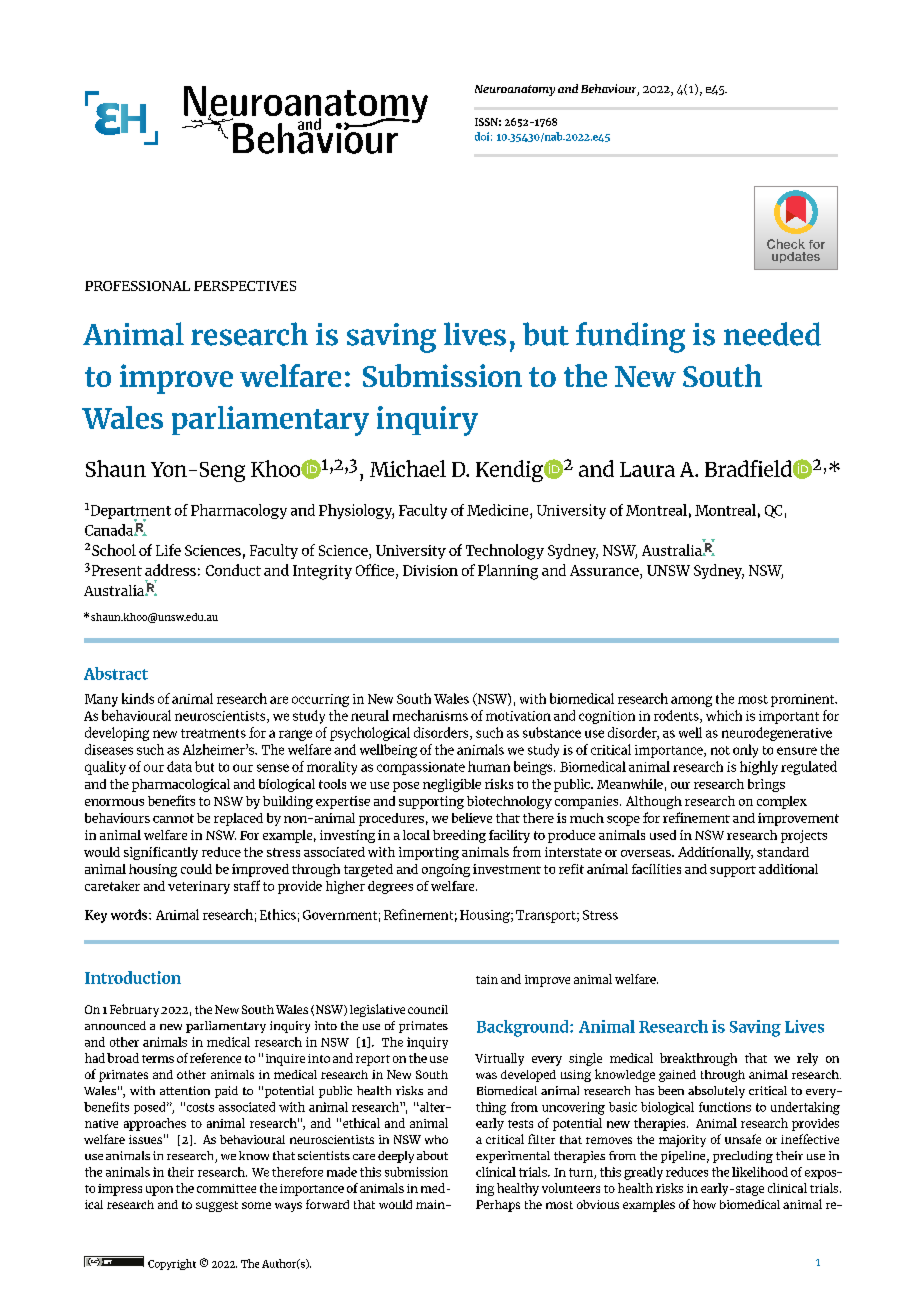 This page has width=924, height=1308. What do you see at coordinates (772, 334) in the page?
I see `needed` at bounding box center [772, 334].
